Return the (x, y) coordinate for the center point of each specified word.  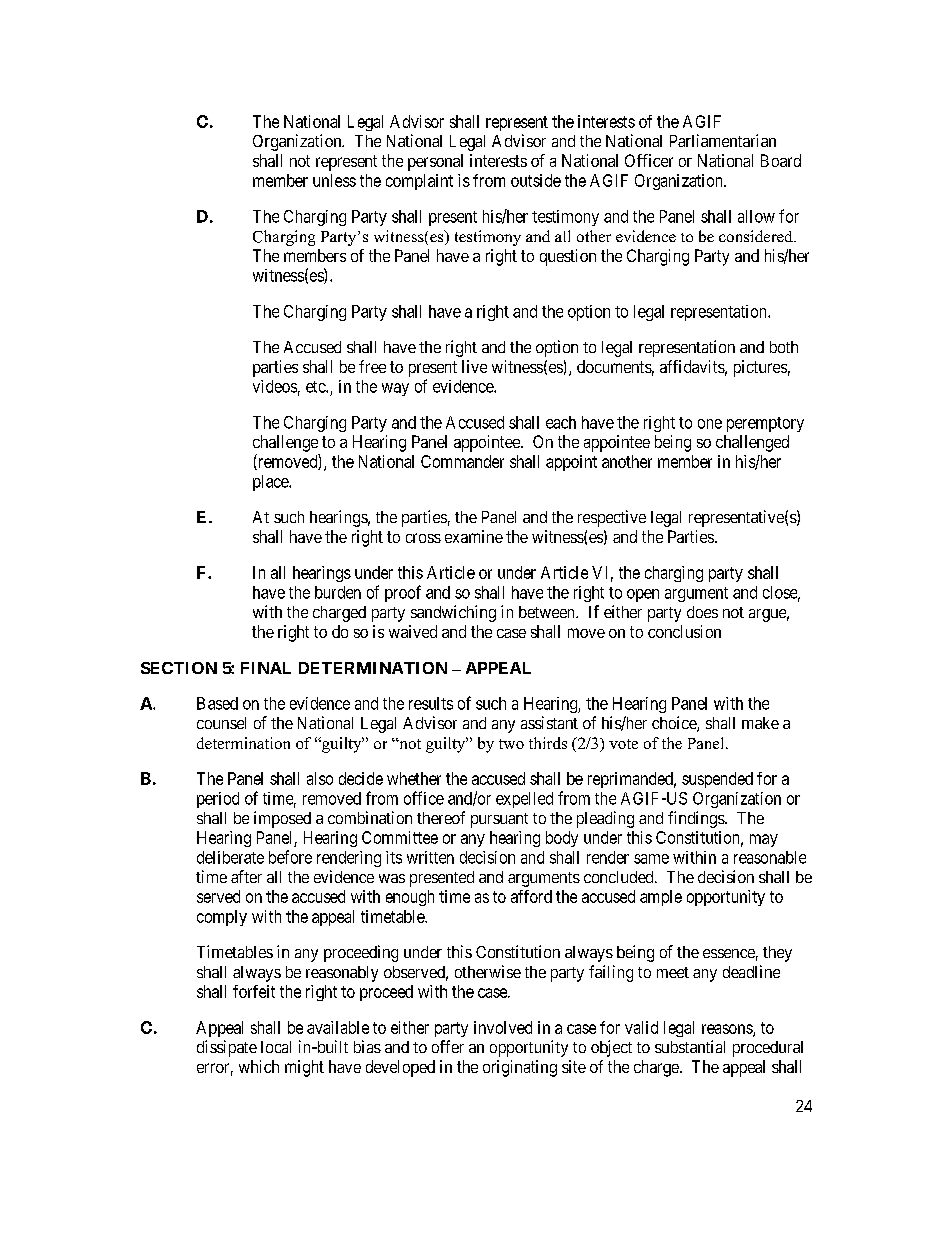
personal (435, 162)
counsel (221, 723)
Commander (462, 461)
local (276, 1047)
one (710, 424)
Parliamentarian (723, 140)
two (511, 744)
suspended (717, 780)
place (271, 483)
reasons (728, 1030)
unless (334, 180)
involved (503, 1027)
